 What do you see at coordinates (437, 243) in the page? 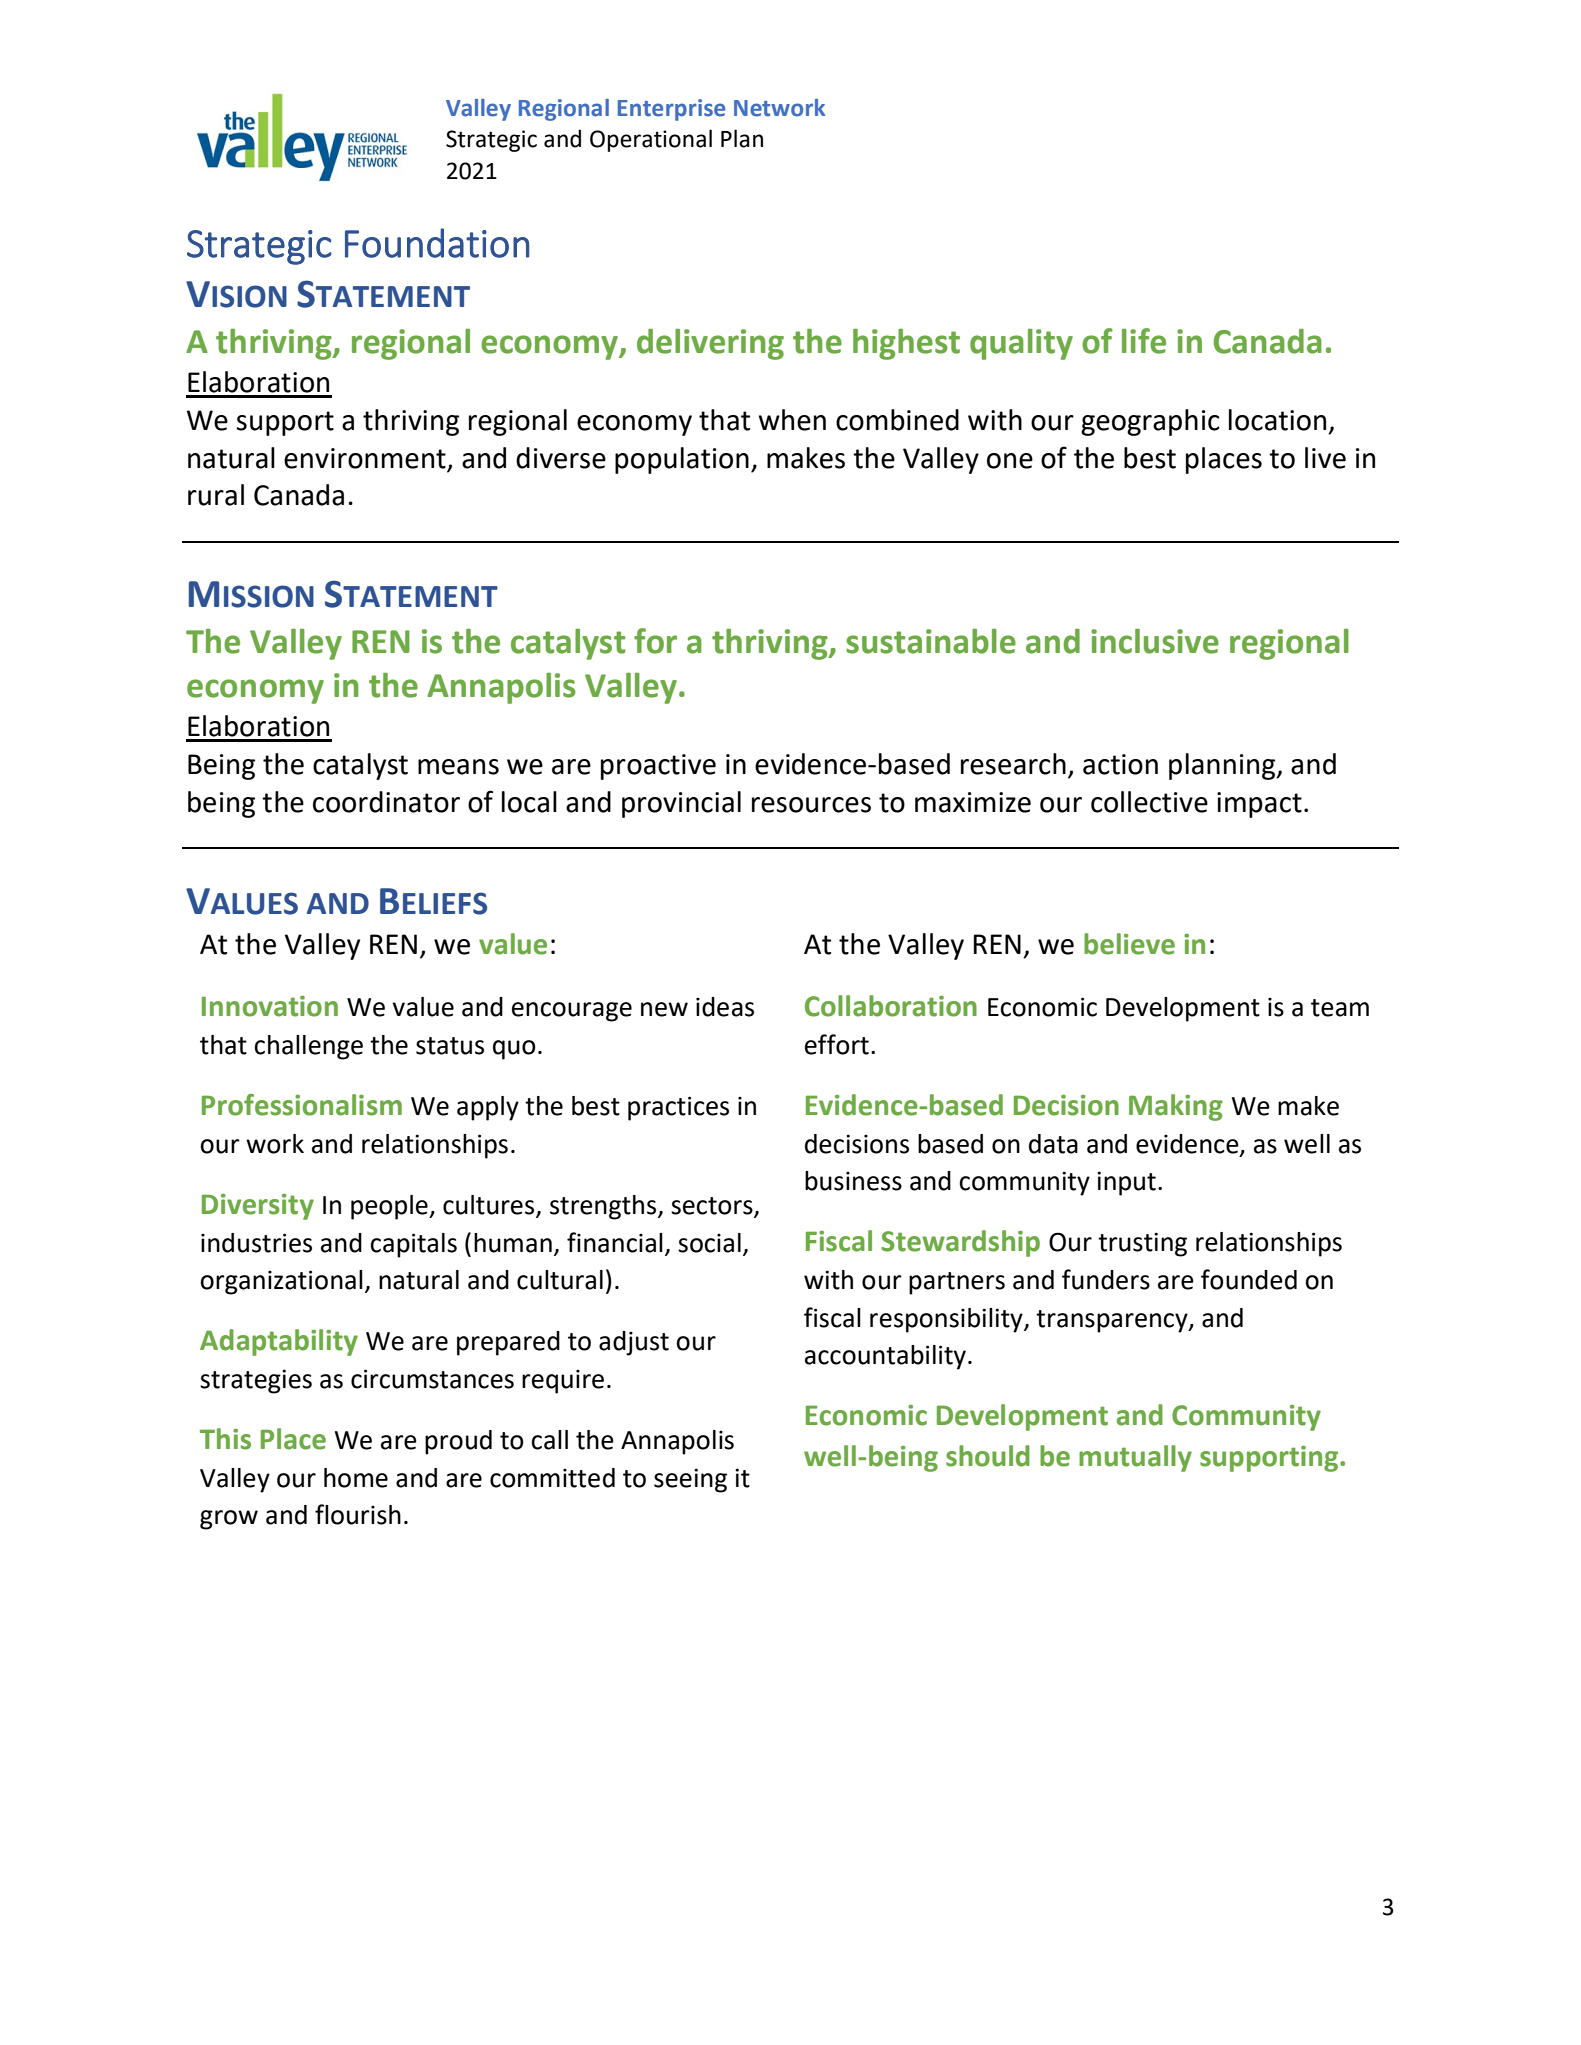
I see `Foundation` at bounding box center [437, 243].
